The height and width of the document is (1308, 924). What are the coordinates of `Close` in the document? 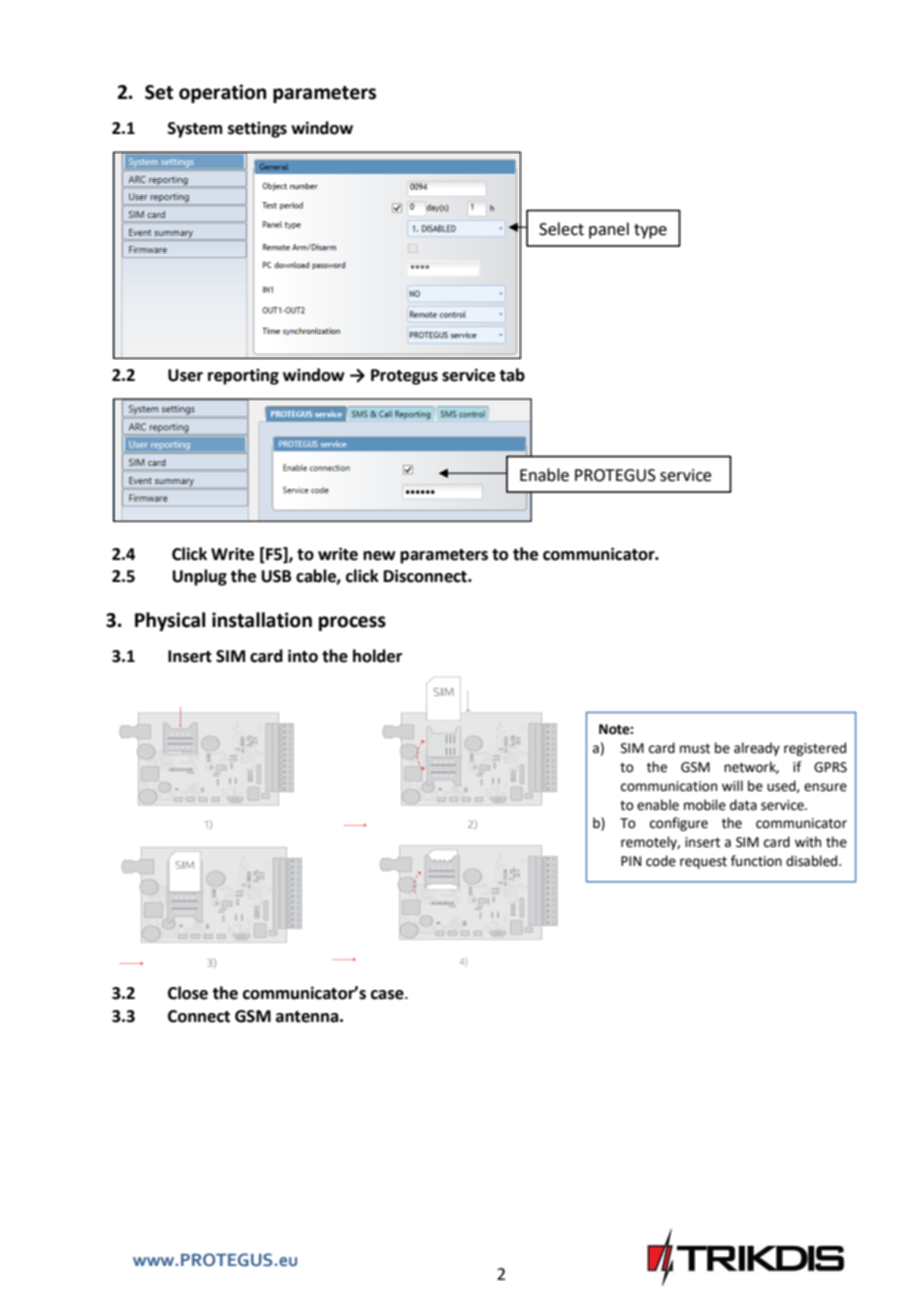 It's located at (188, 993).
